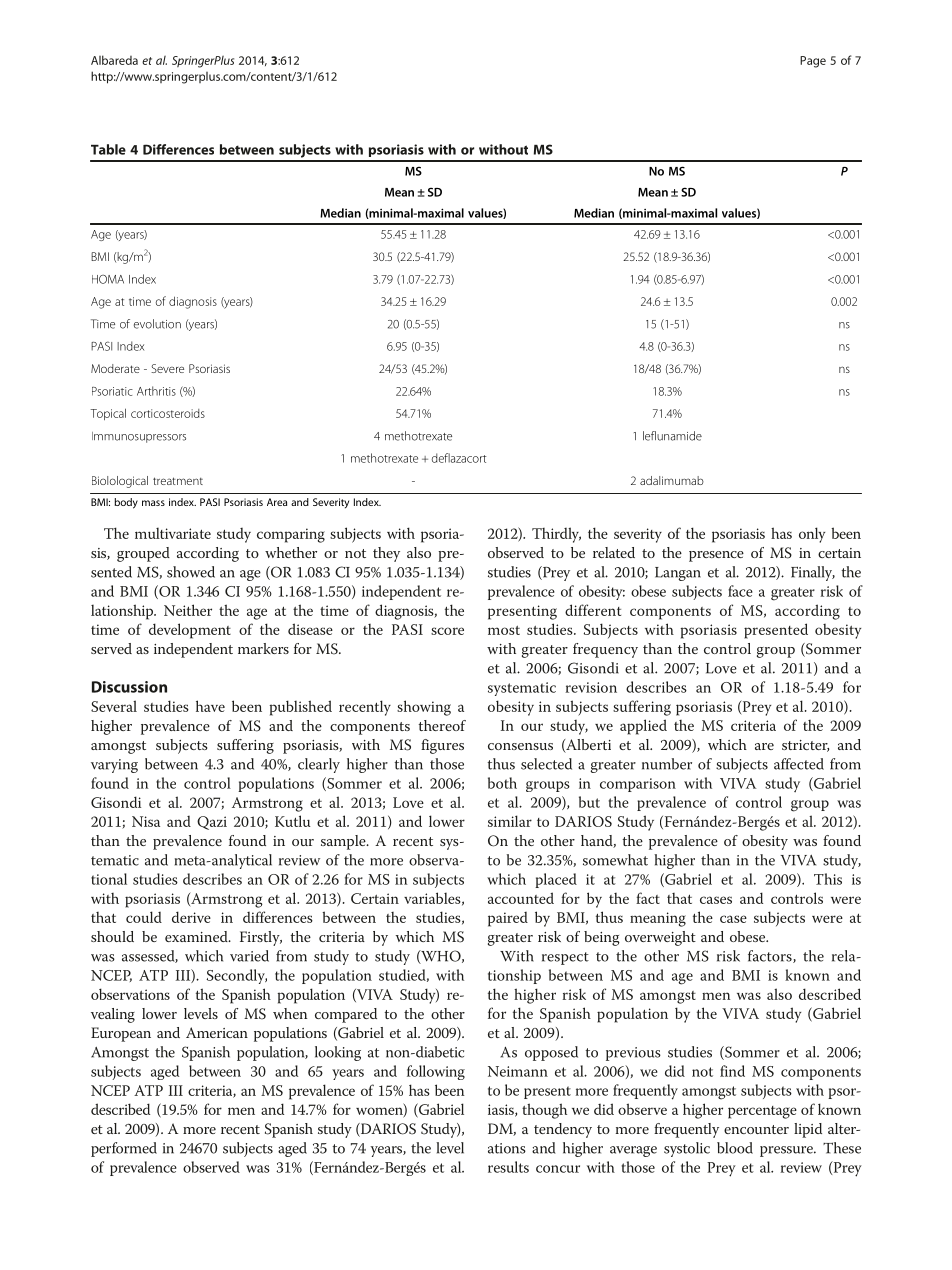 The image size is (952, 1270). Describe the element at coordinates (812, 535) in the screenshot. I see `only` at that location.
